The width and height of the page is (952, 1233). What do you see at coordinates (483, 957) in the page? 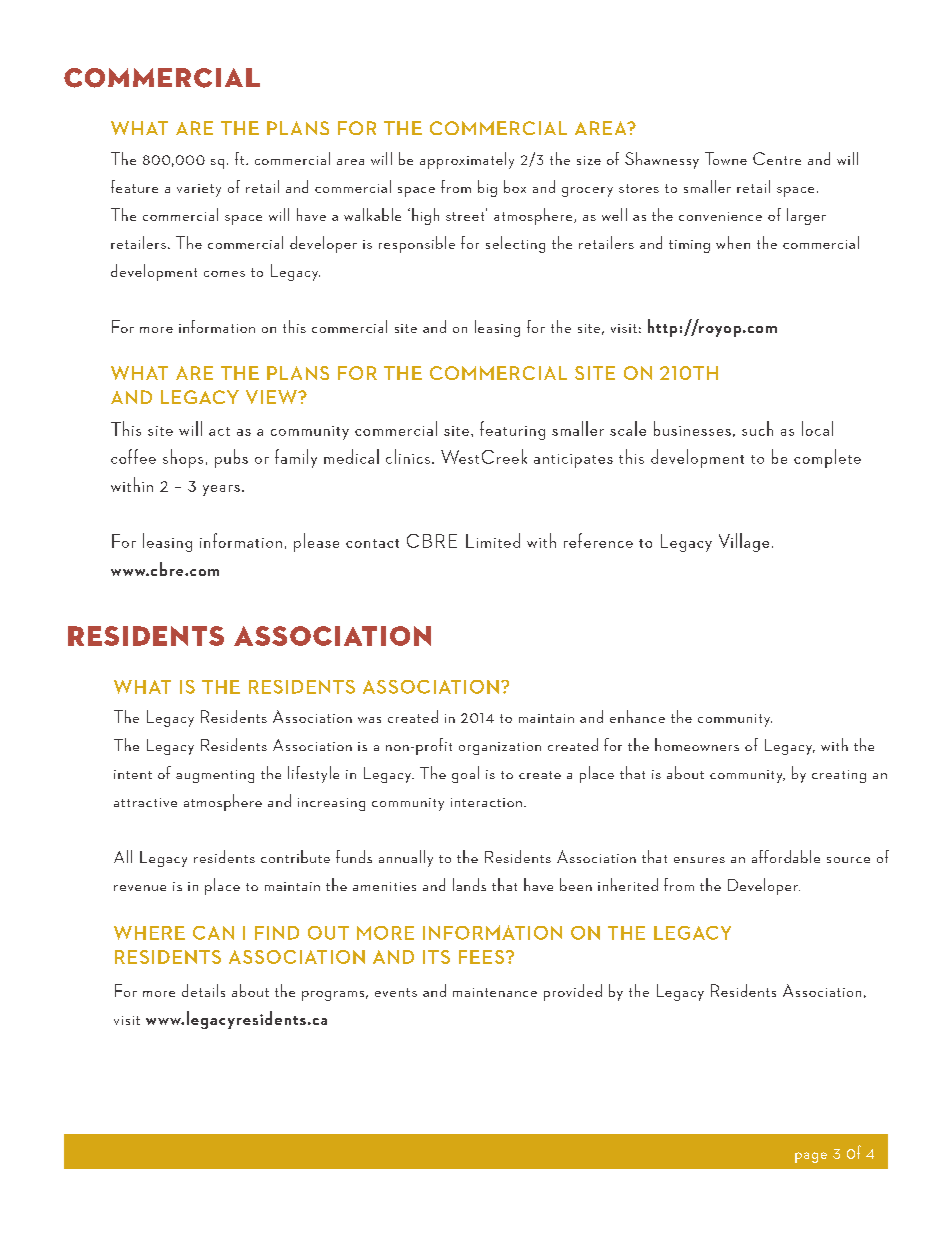
I see `FEES` at bounding box center [483, 957].
